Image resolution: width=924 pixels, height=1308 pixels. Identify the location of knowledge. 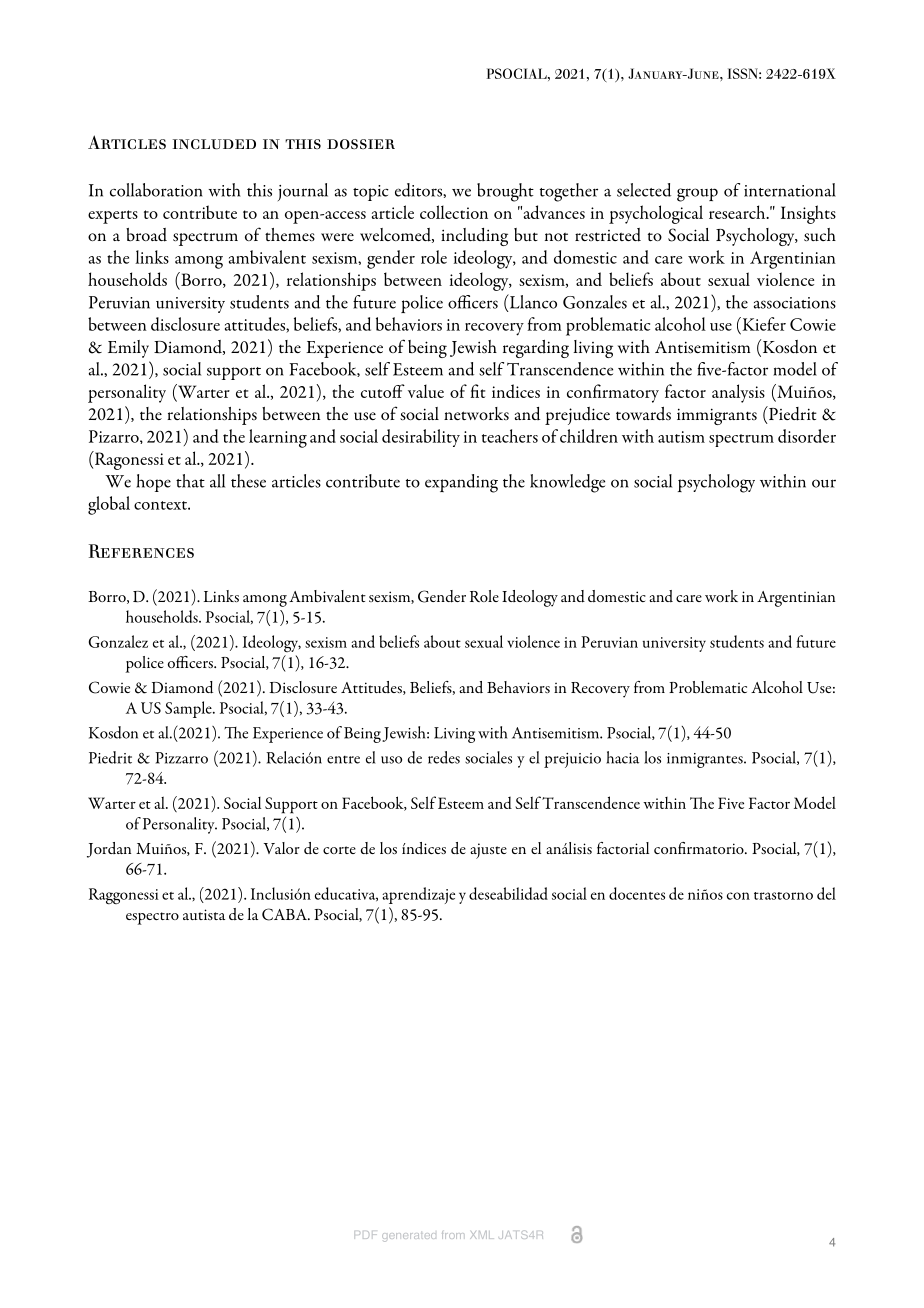
(567, 483).
